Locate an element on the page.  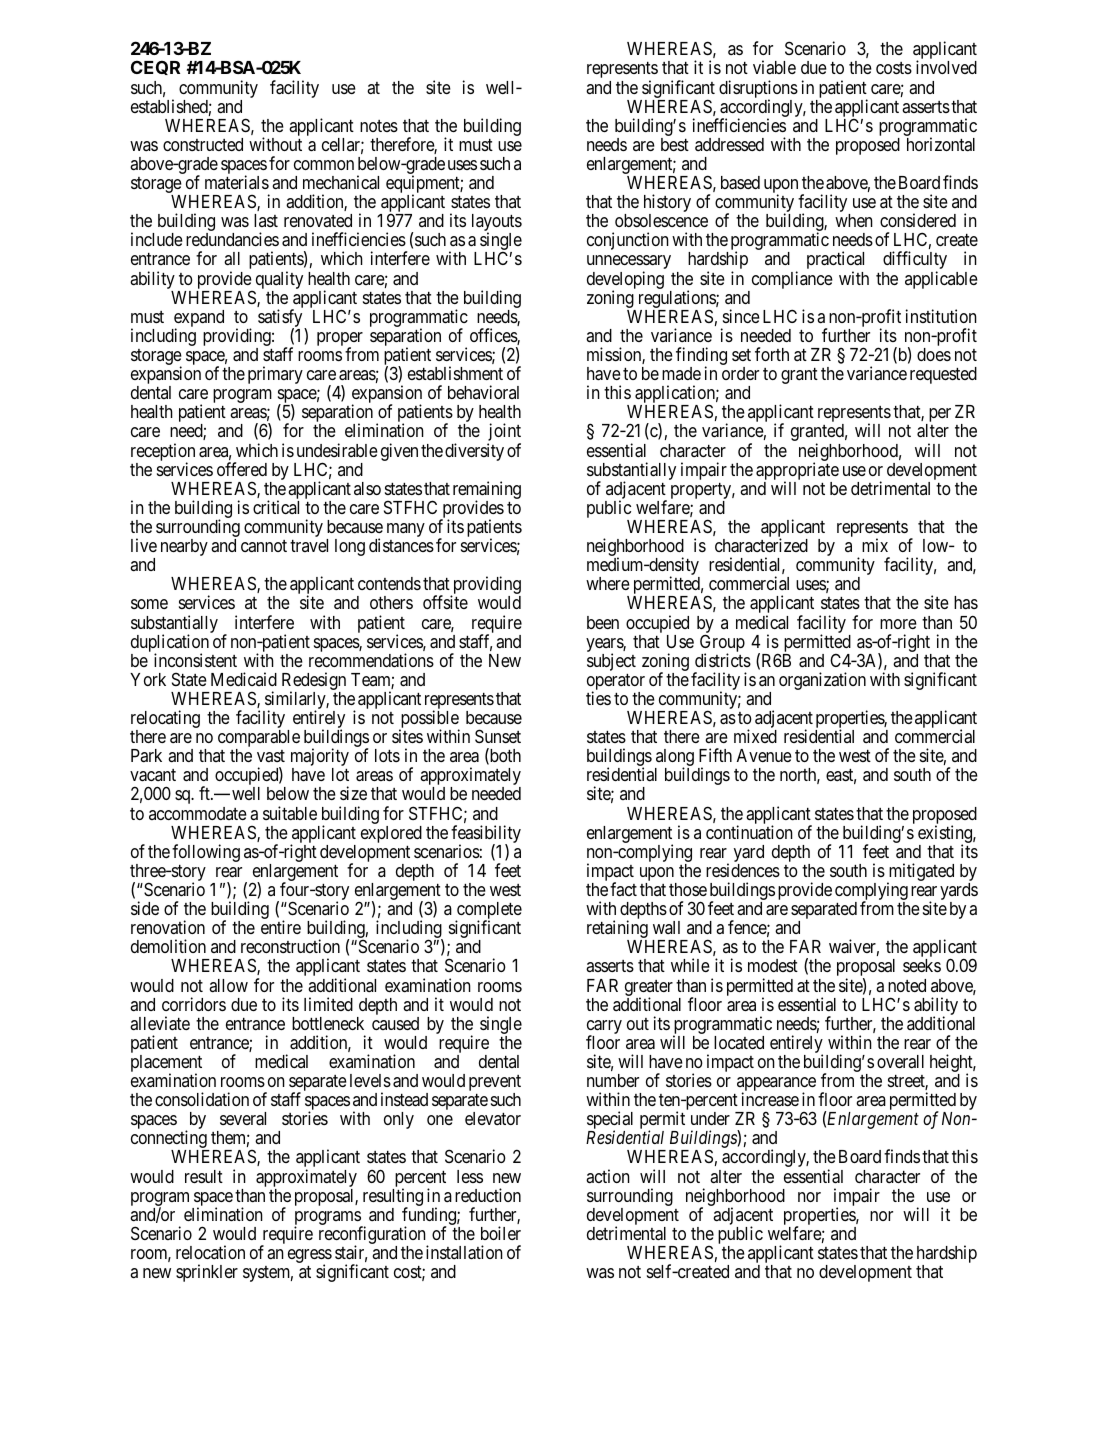
organization is located at coordinates (822, 681).
